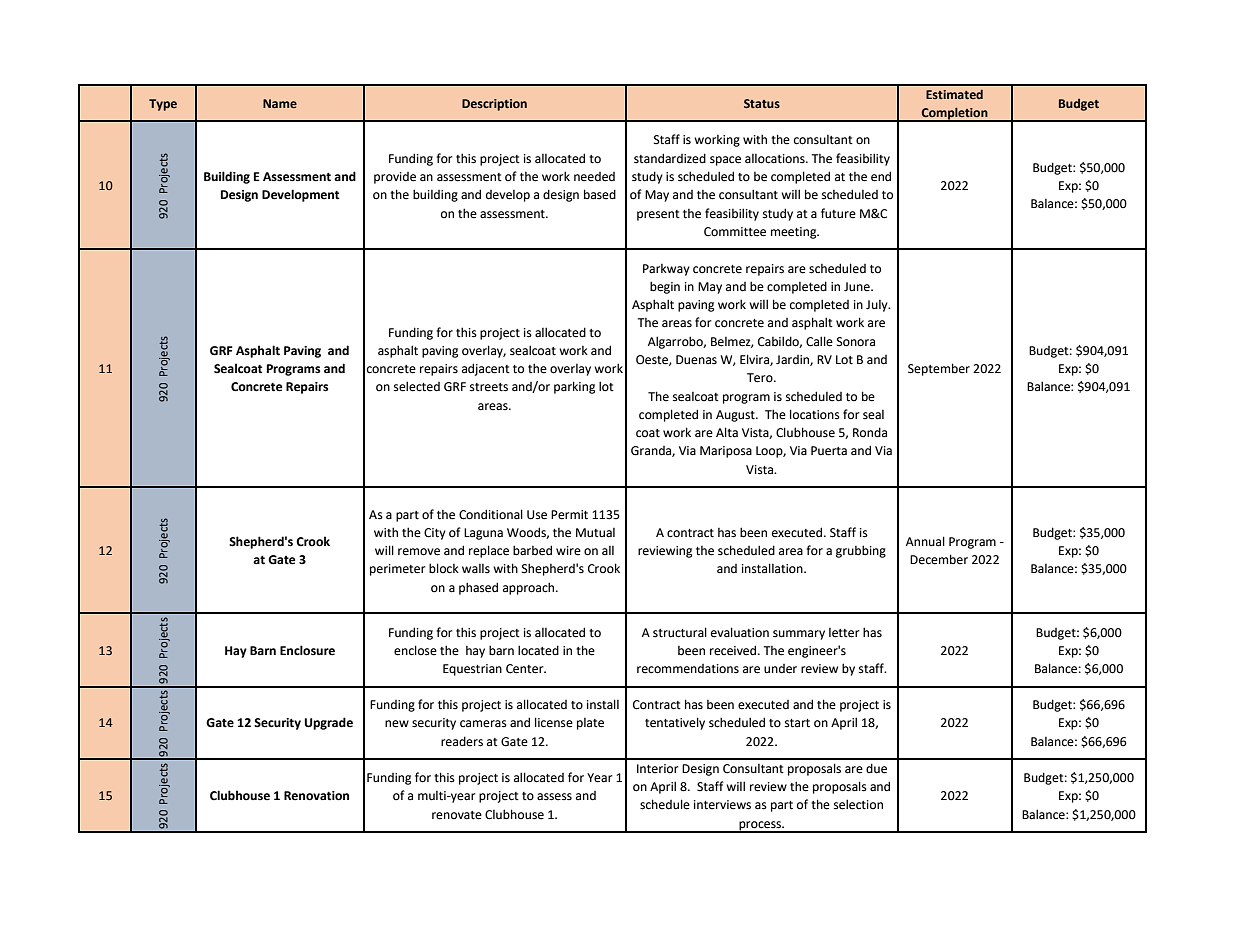  I want to click on Renovation, so click(316, 796).
